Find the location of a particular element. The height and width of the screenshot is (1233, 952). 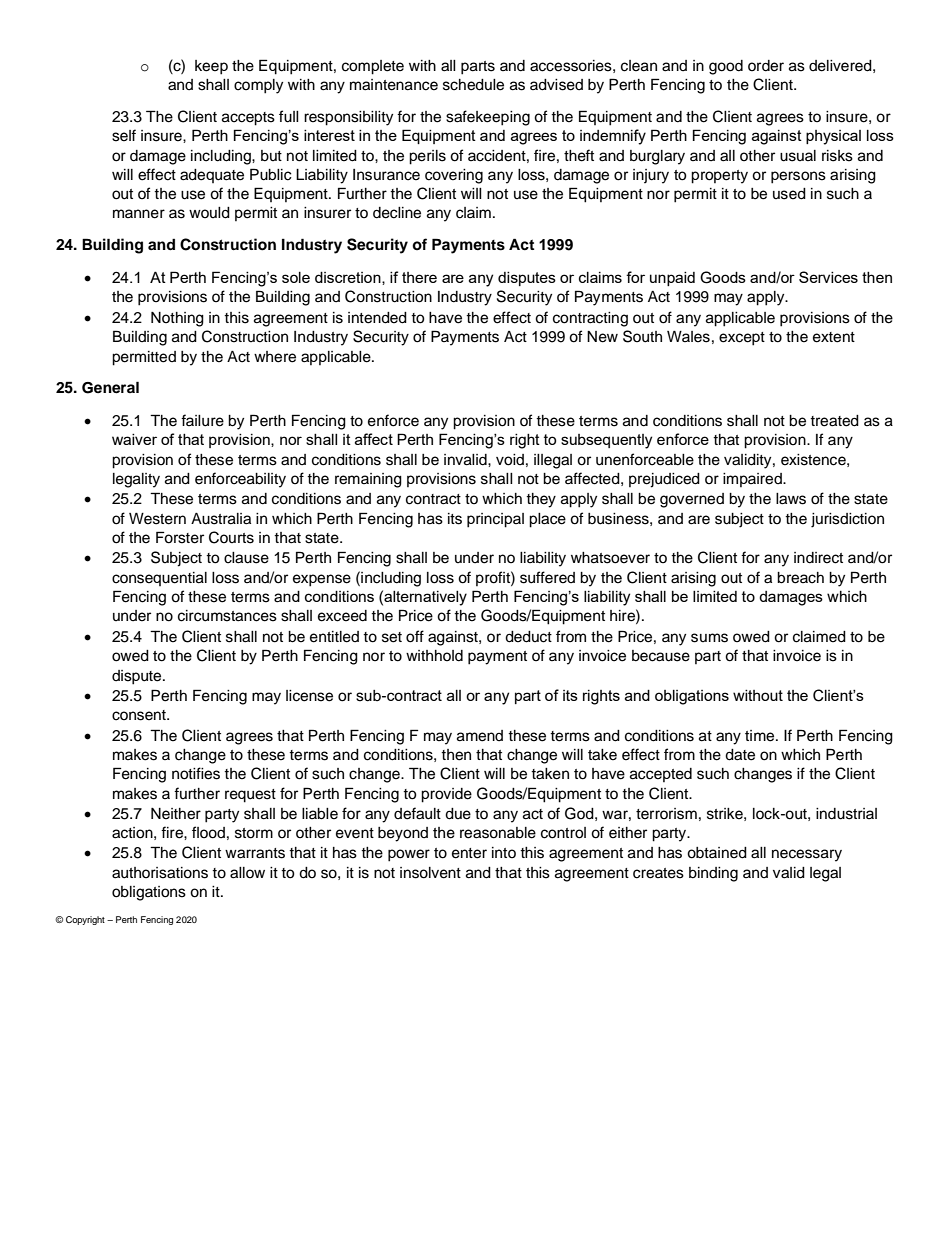

breach is located at coordinates (800, 578).
